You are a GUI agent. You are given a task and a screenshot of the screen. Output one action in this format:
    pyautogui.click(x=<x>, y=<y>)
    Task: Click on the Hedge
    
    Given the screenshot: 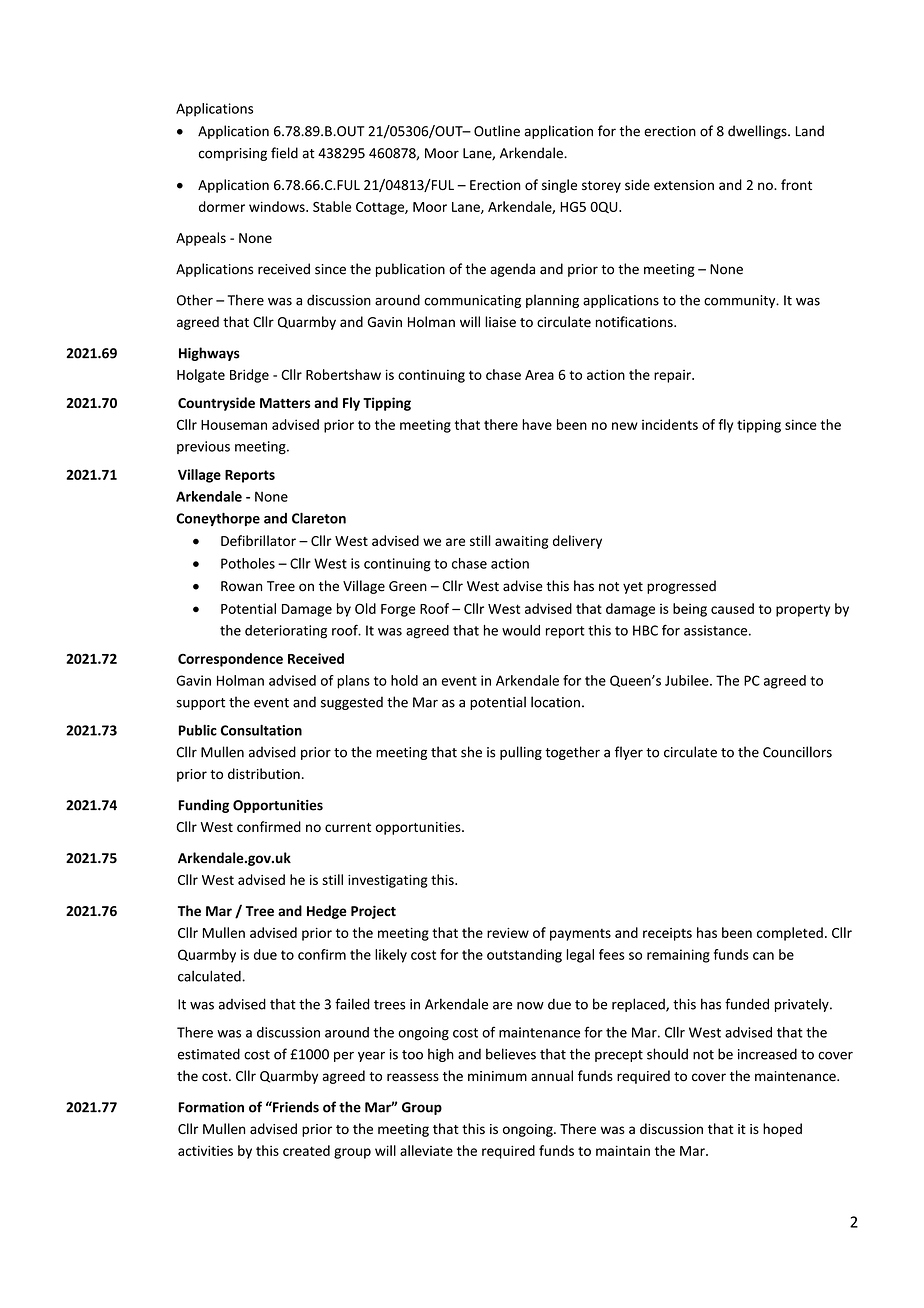 What is the action you would take?
    pyautogui.click(x=327, y=912)
